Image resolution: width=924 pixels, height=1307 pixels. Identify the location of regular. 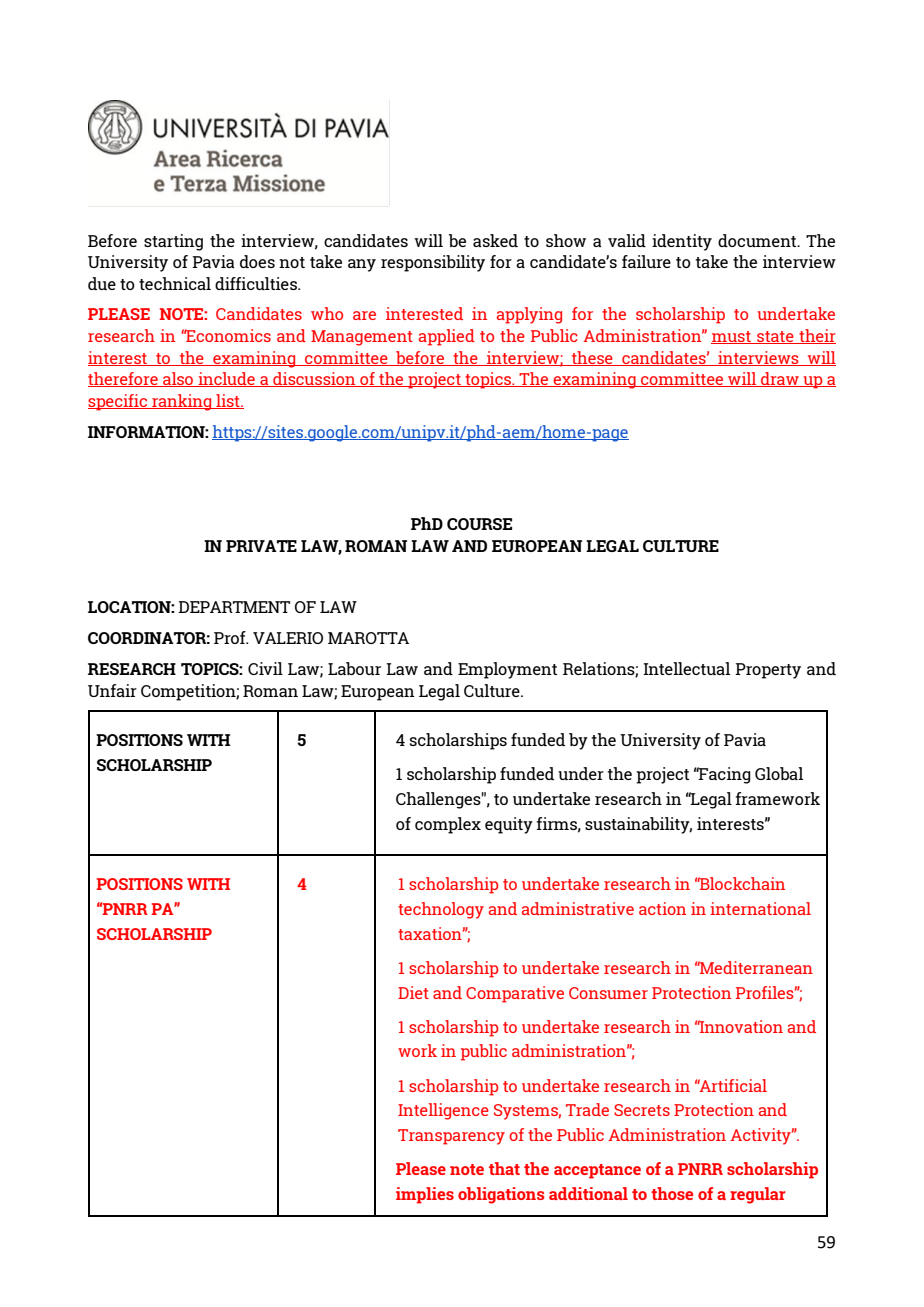
(758, 1195).
